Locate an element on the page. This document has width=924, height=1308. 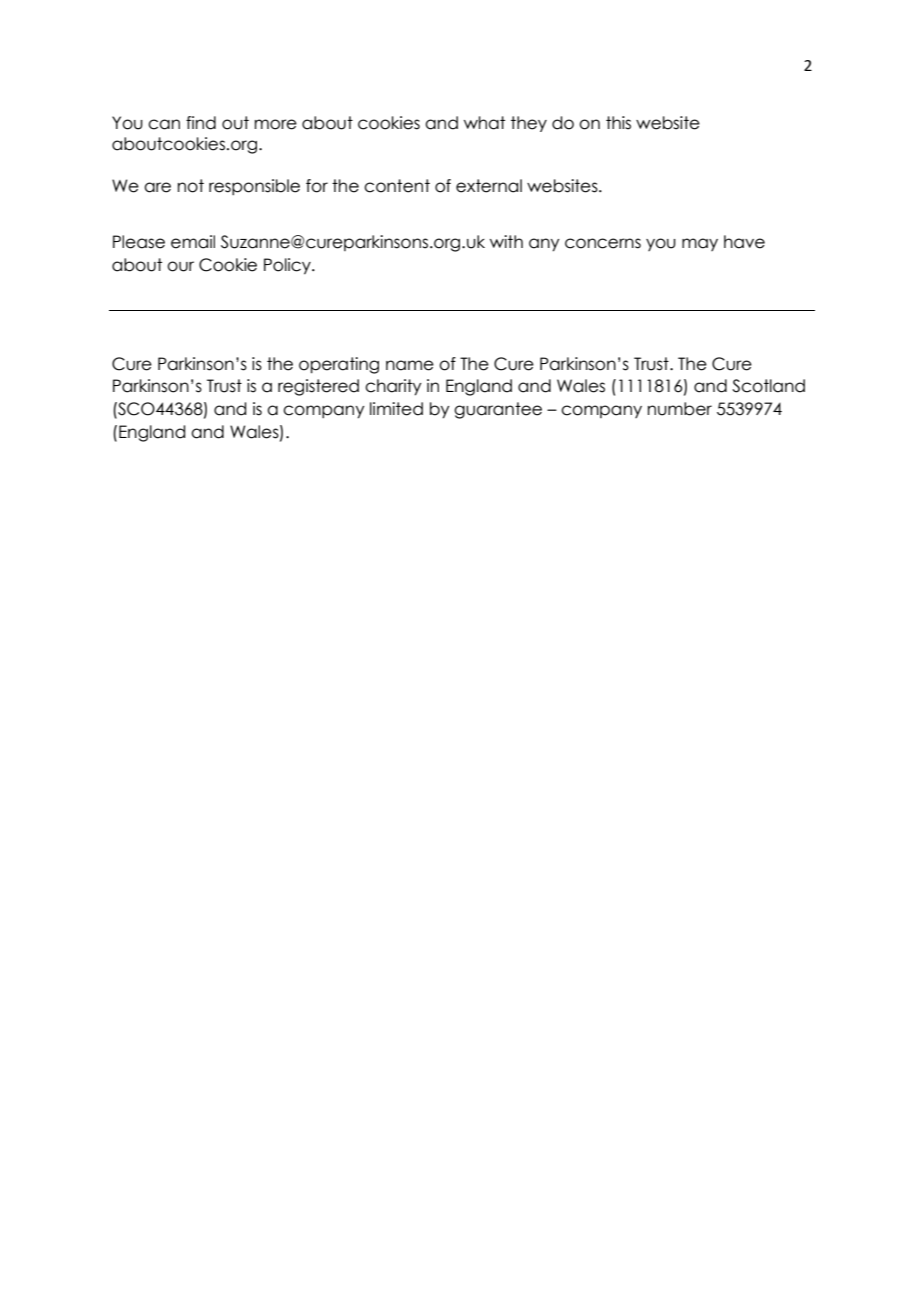
email is located at coordinates (193, 242).
